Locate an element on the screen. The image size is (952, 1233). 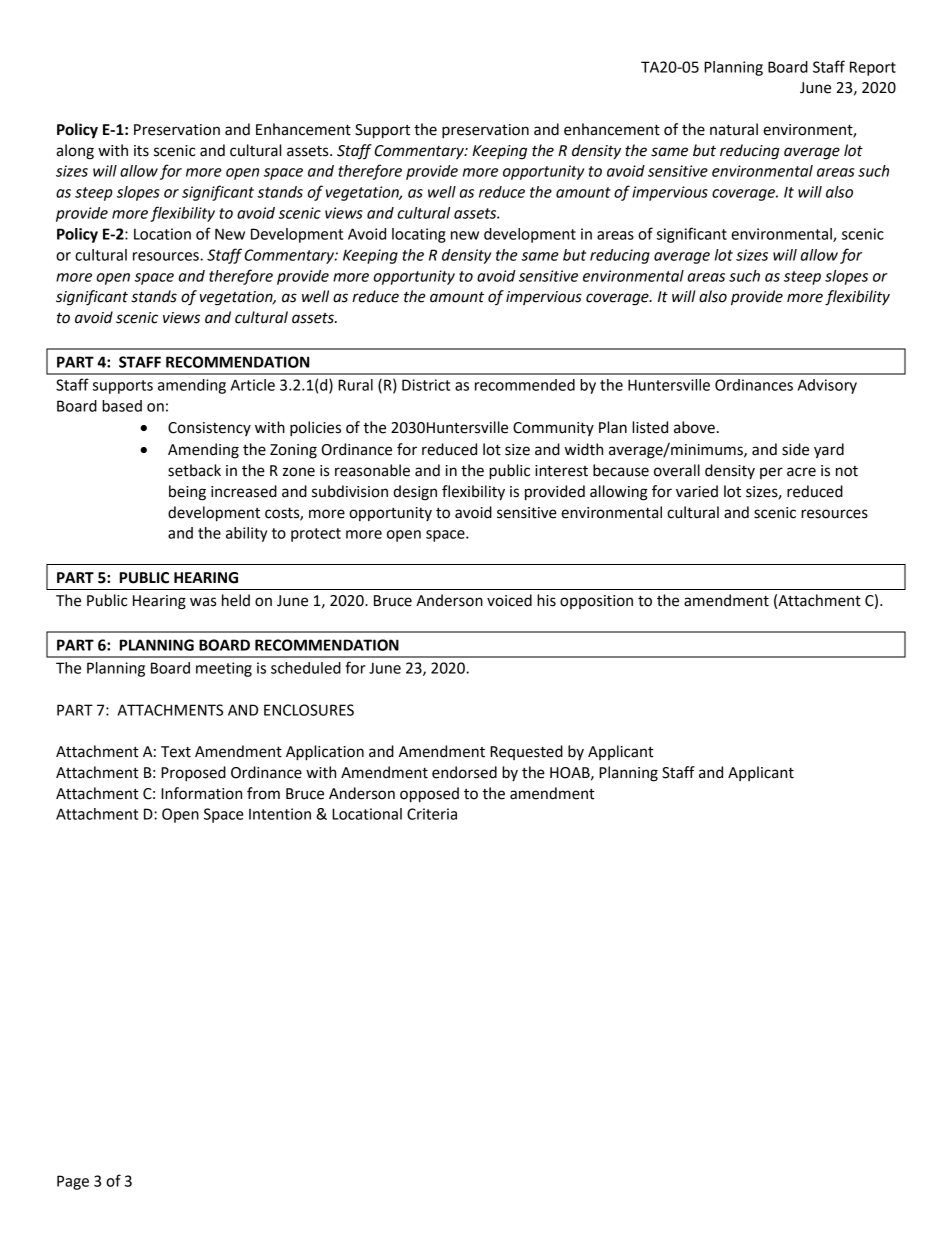
locating is located at coordinates (419, 235).
